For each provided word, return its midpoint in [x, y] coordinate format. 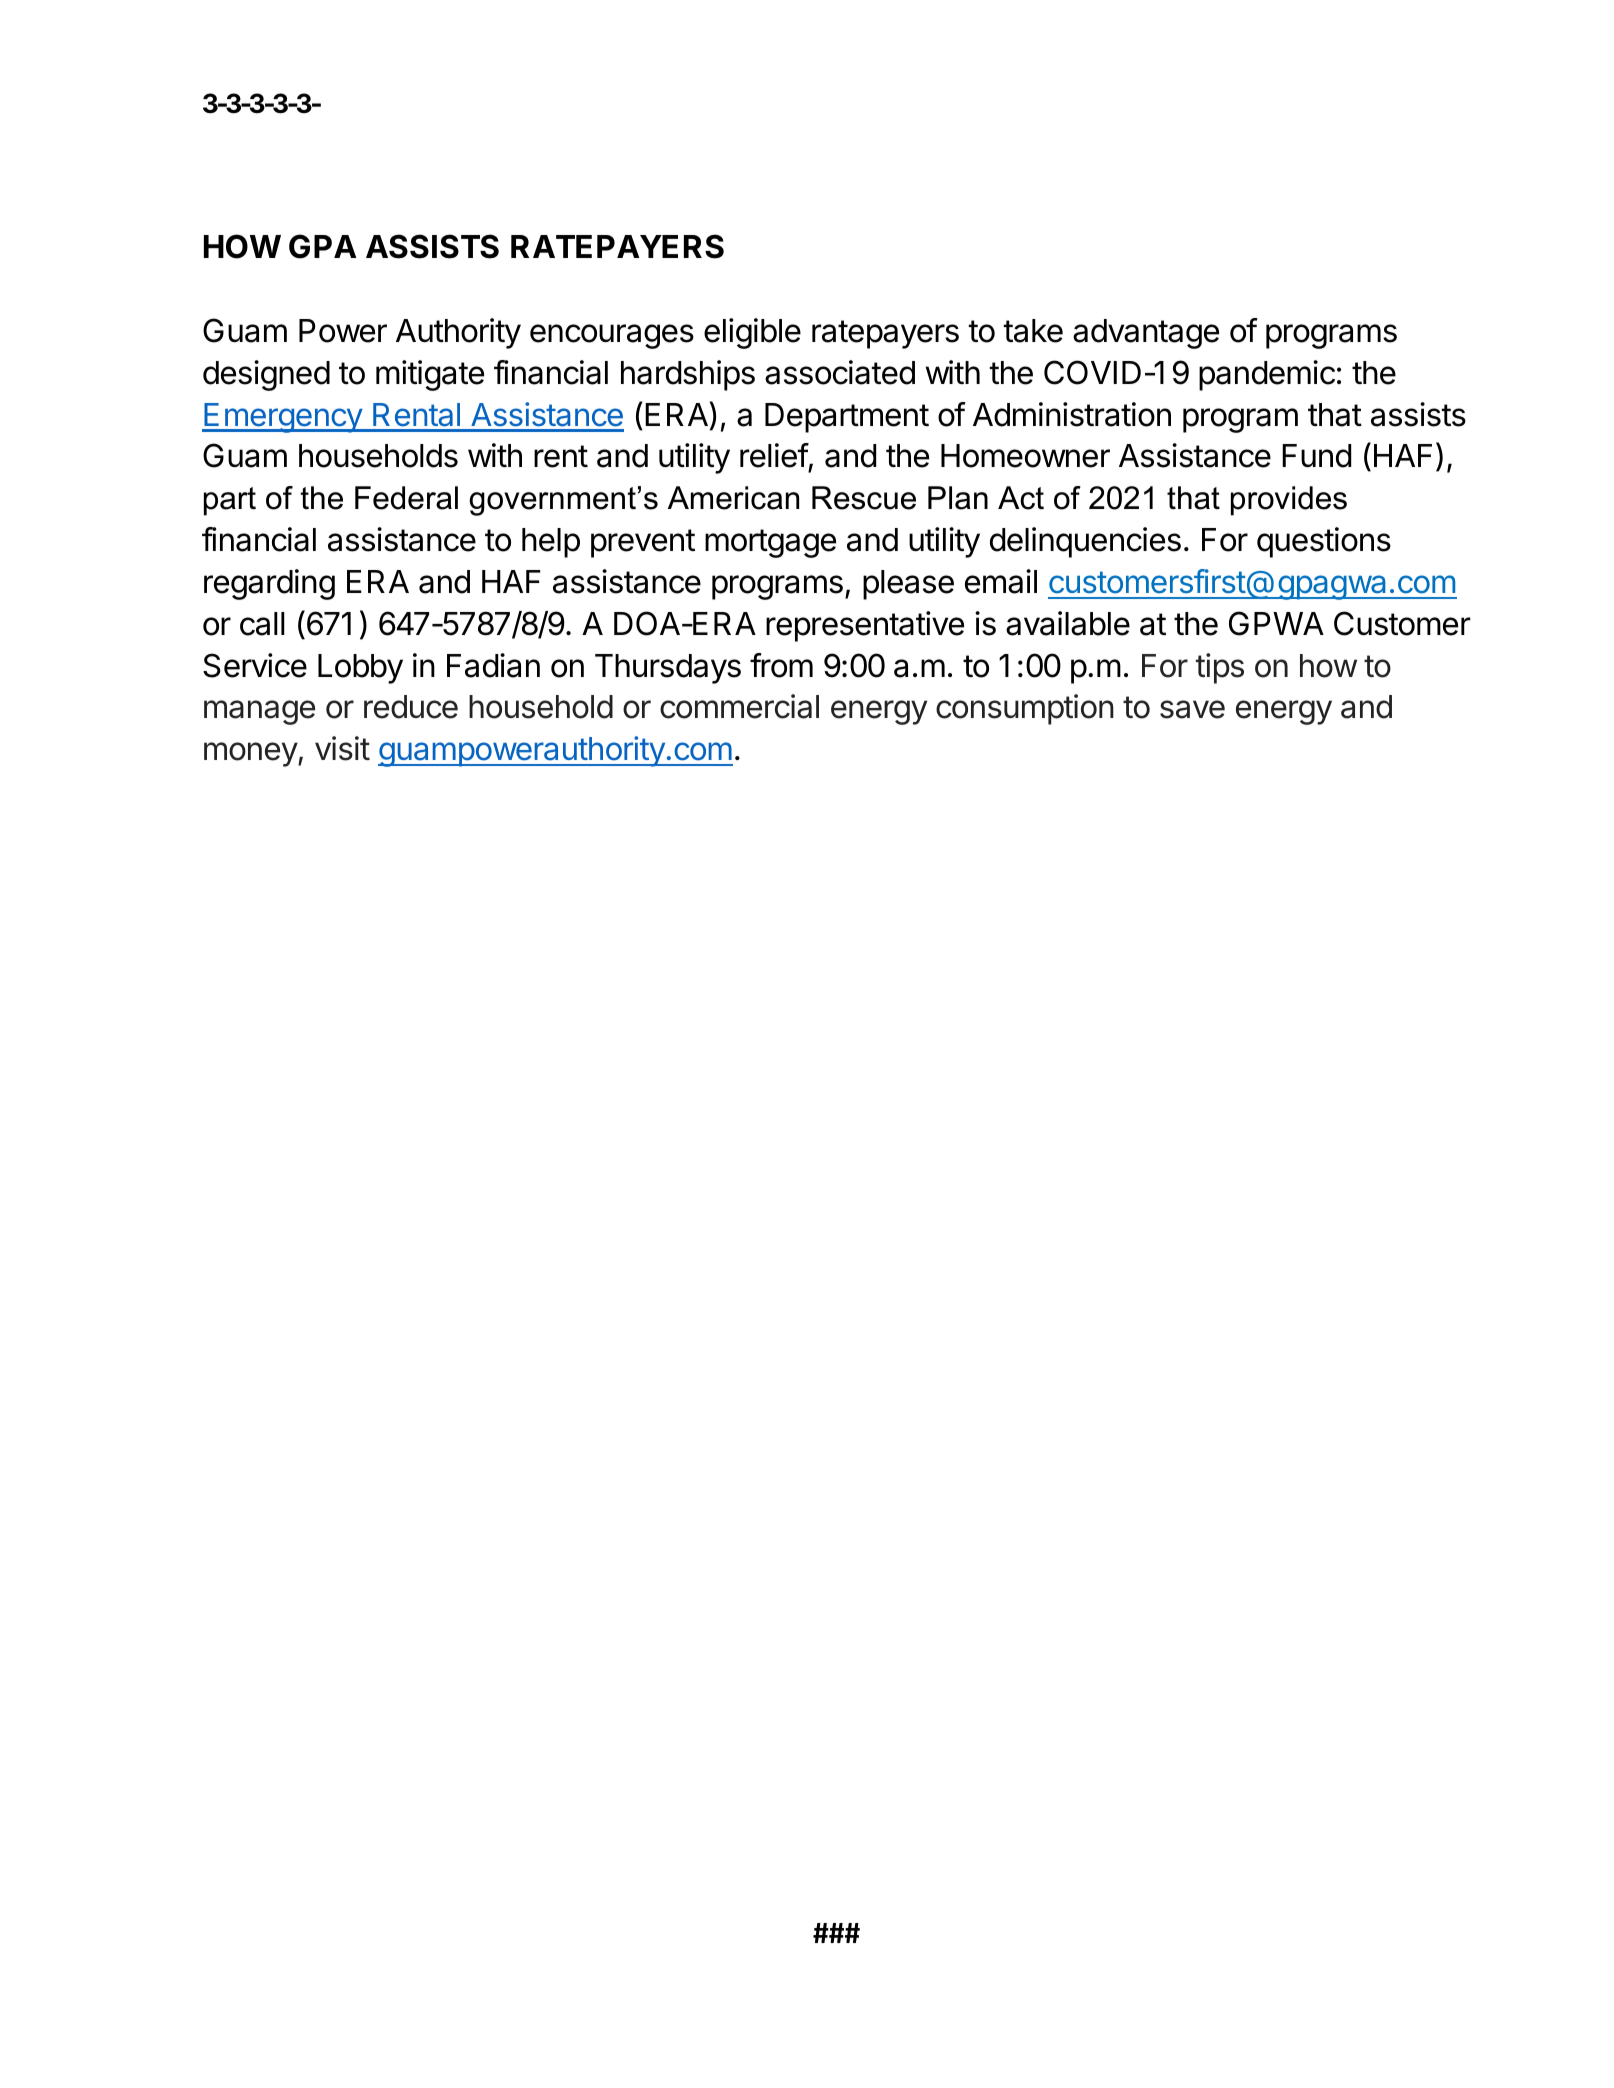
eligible [752, 333]
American [733, 498]
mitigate [430, 375]
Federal [406, 498]
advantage [1146, 334]
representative [865, 626]
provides [1289, 501]
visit [342, 748]
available [1068, 623]
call [262, 624]
